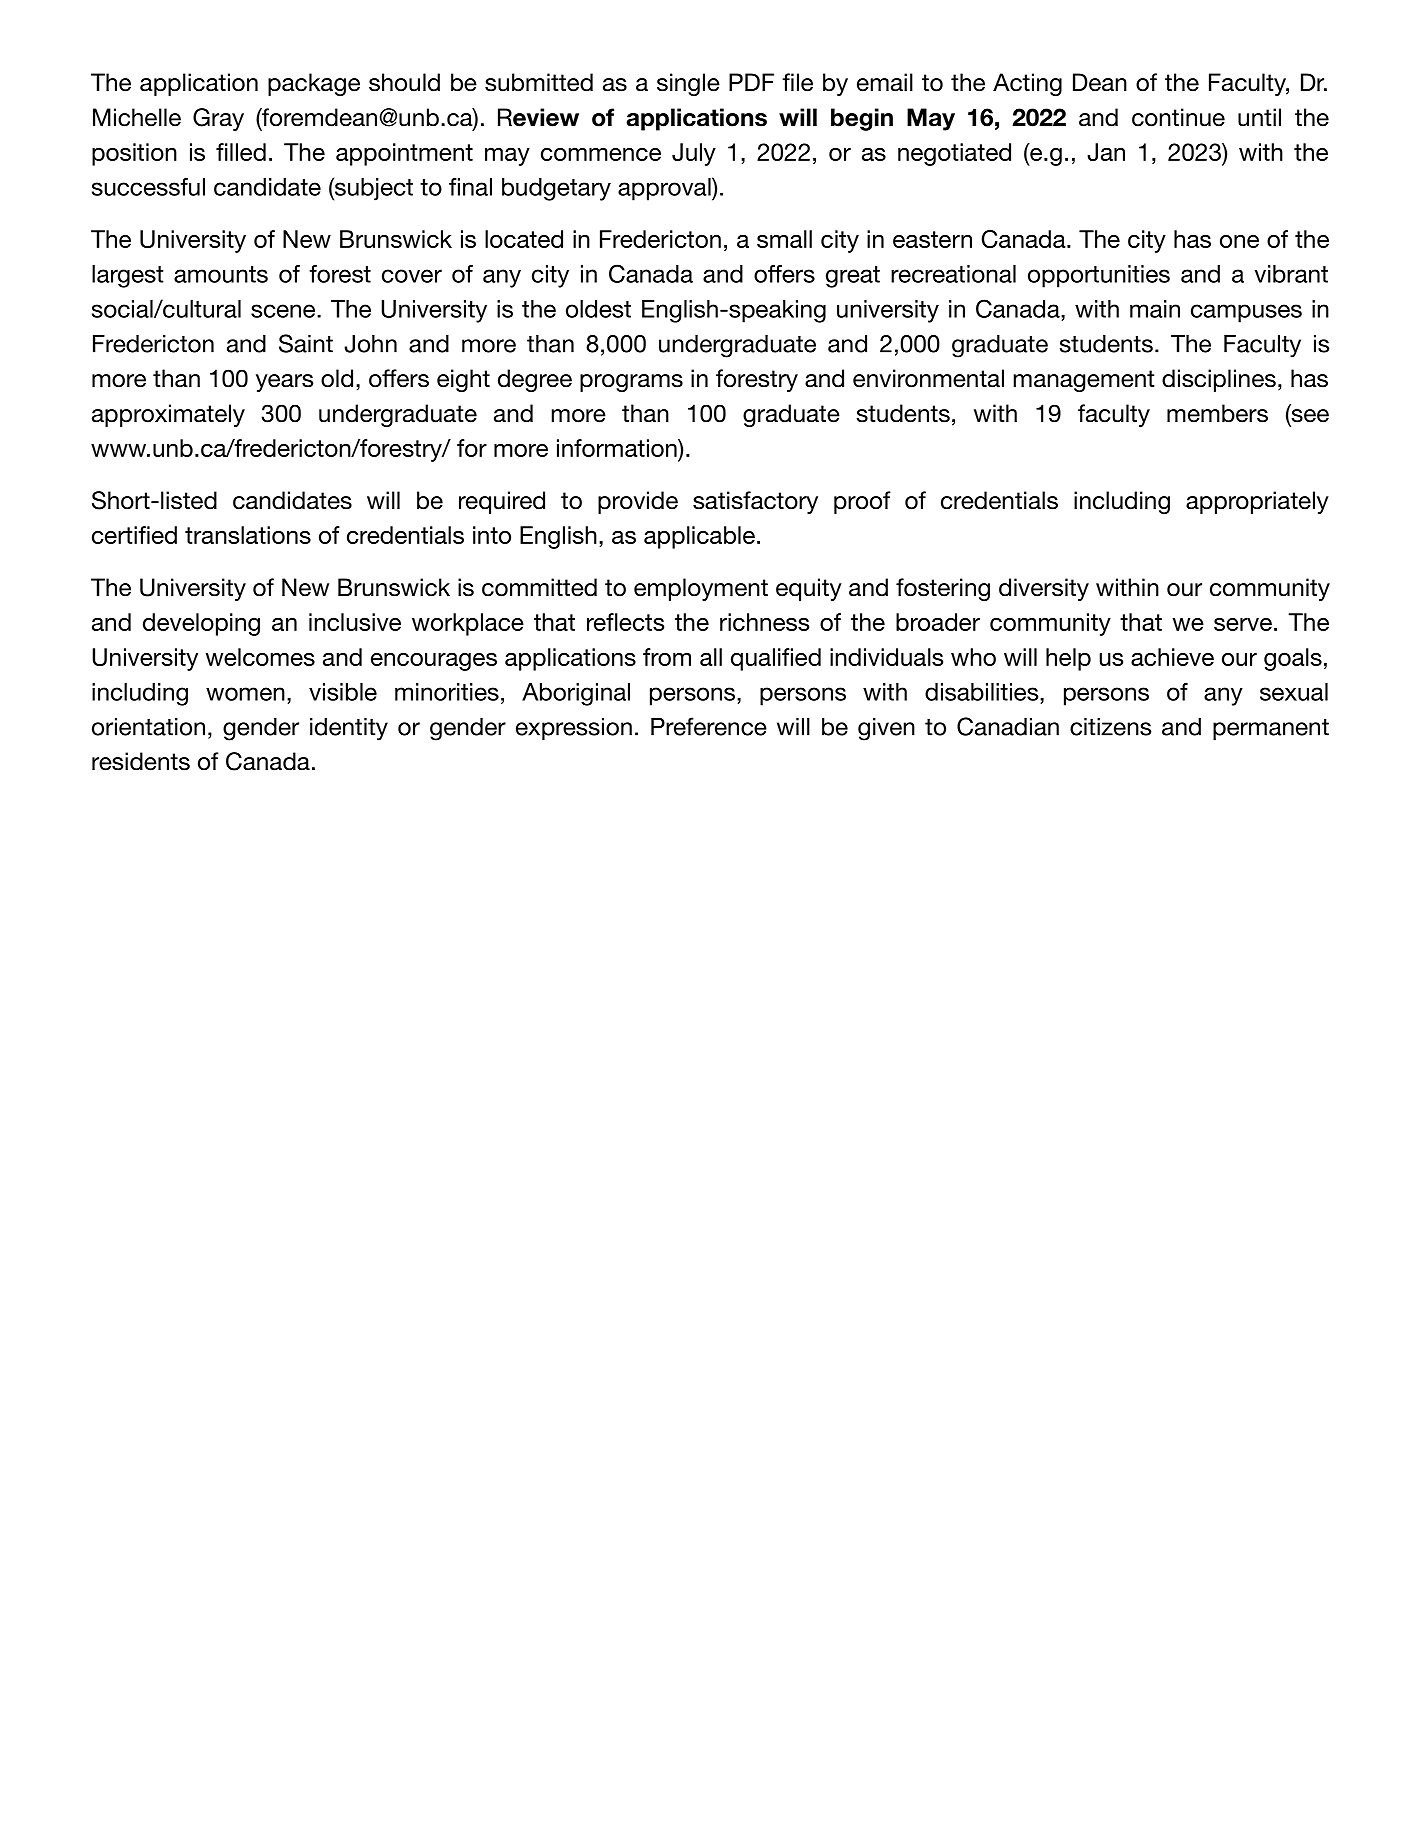 The image size is (1419, 1837). What do you see at coordinates (248, 535) in the page?
I see `translations` at bounding box center [248, 535].
